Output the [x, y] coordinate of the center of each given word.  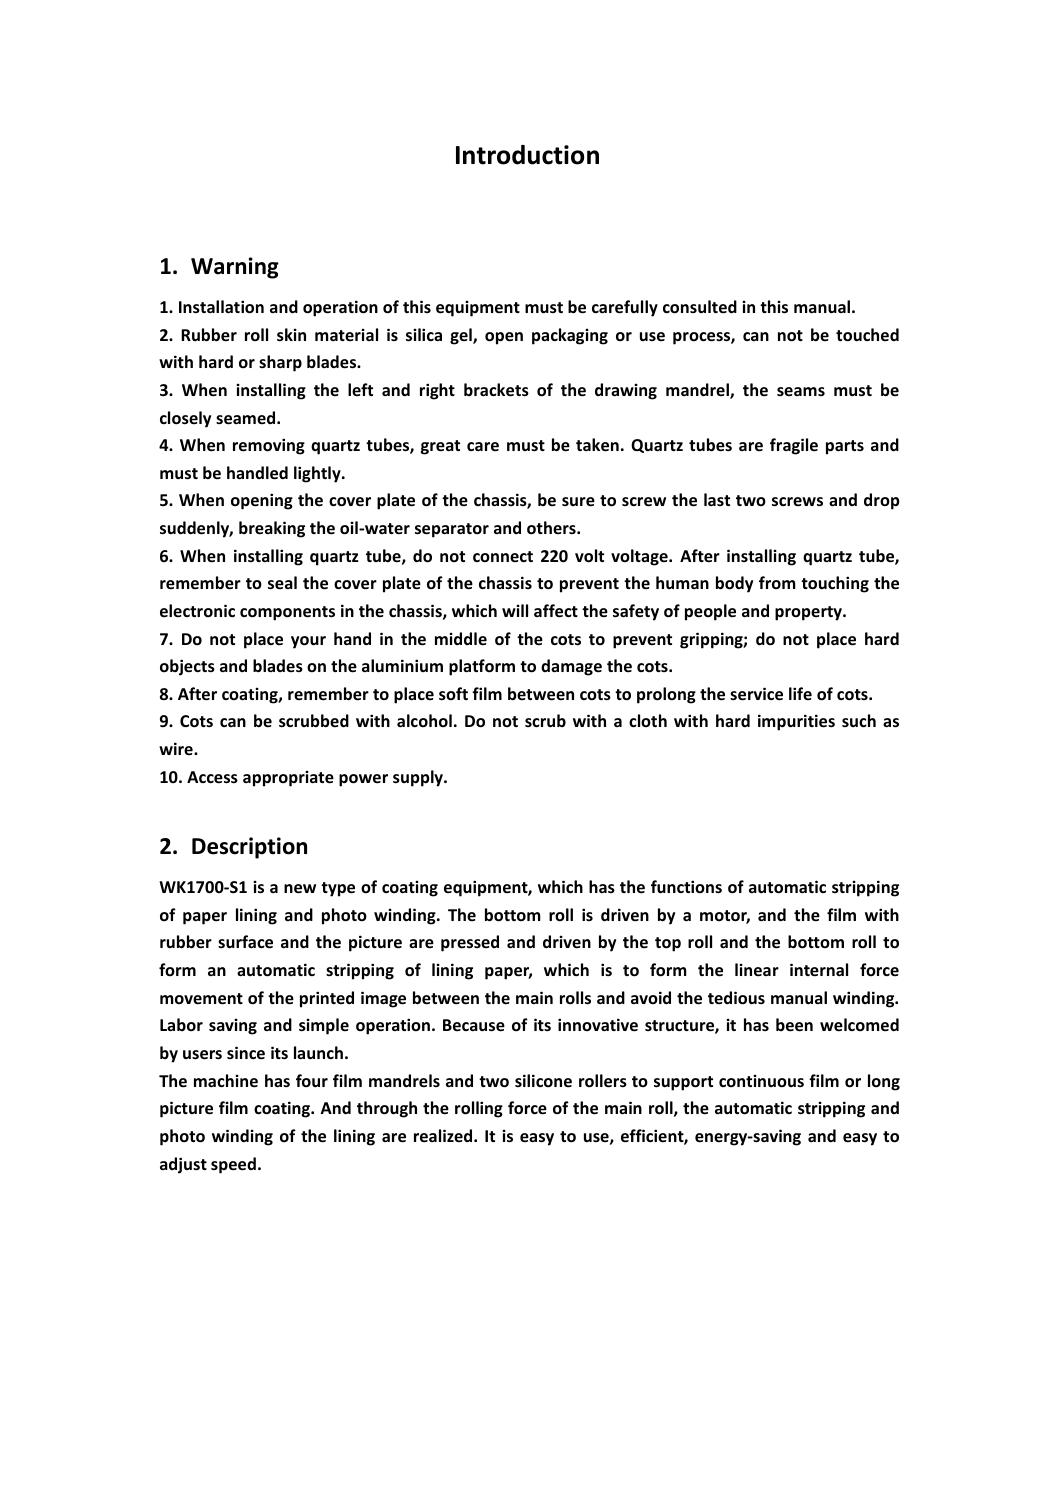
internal [819, 970]
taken [597, 445]
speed [233, 1165]
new [300, 889]
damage [571, 667]
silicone [543, 1081]
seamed [247, 418]
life [800, 693]
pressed [470, 943]
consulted [700, 307]
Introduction [527, 155]
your [308, 642]
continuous [761, 1080]
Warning [235, 268]
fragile [794, 446]
